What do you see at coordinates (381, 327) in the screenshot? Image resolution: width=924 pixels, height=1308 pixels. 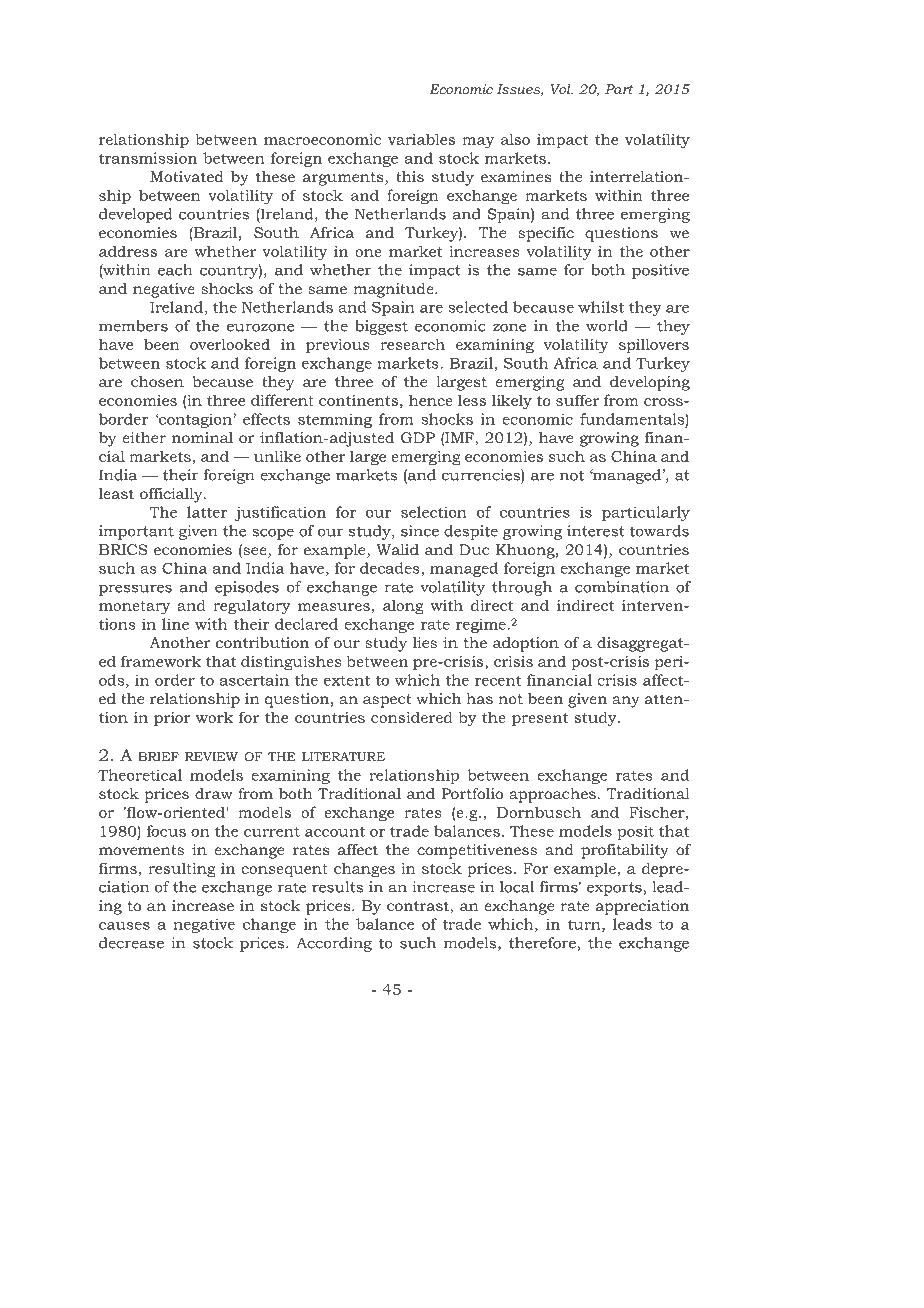 I see `biggest` at bounding box center [381, 327].
